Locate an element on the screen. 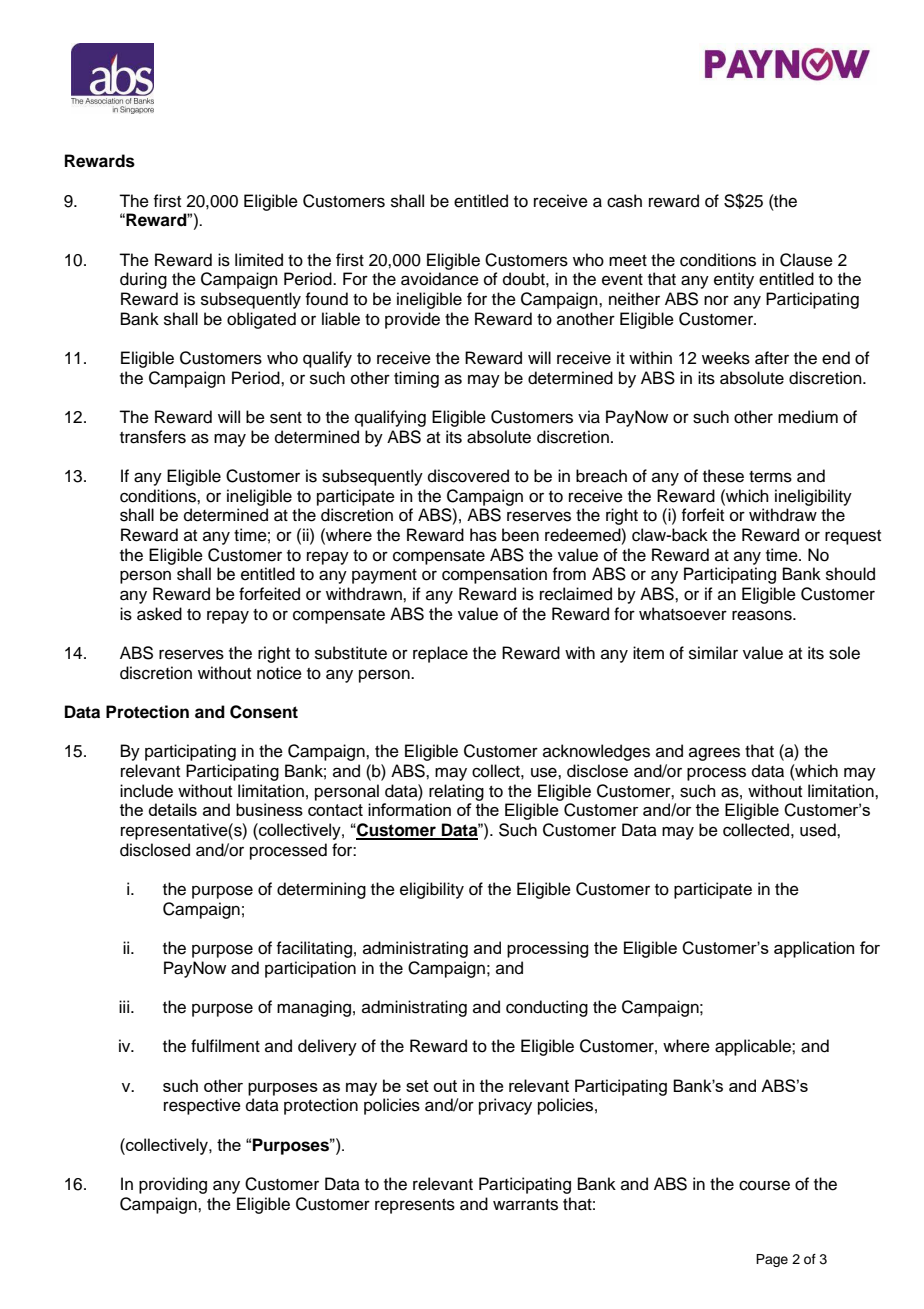 The image size is (924, 1309). avoidance is located at coordinates (440, 279).
